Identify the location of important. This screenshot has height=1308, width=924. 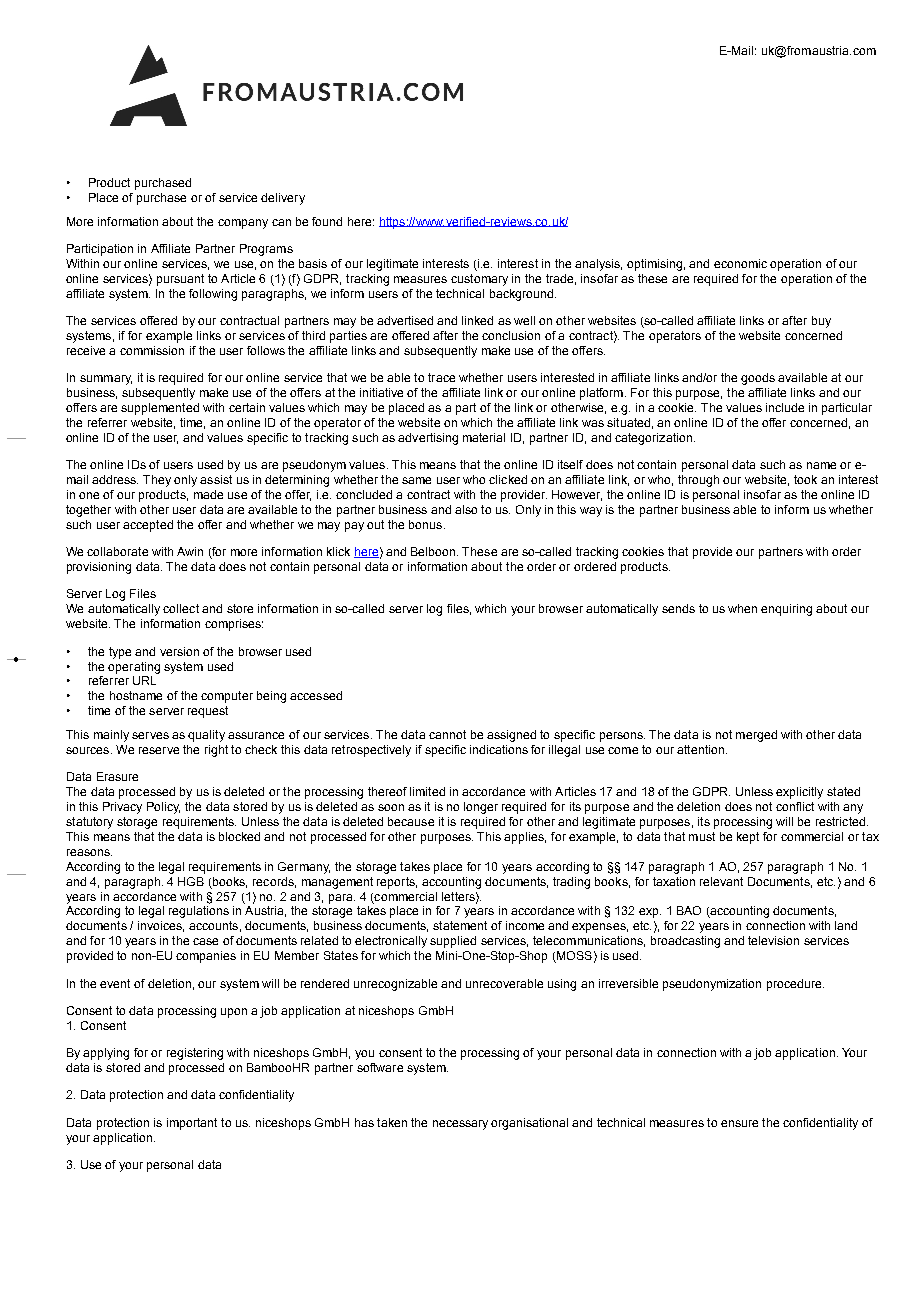
(192, 1124).
